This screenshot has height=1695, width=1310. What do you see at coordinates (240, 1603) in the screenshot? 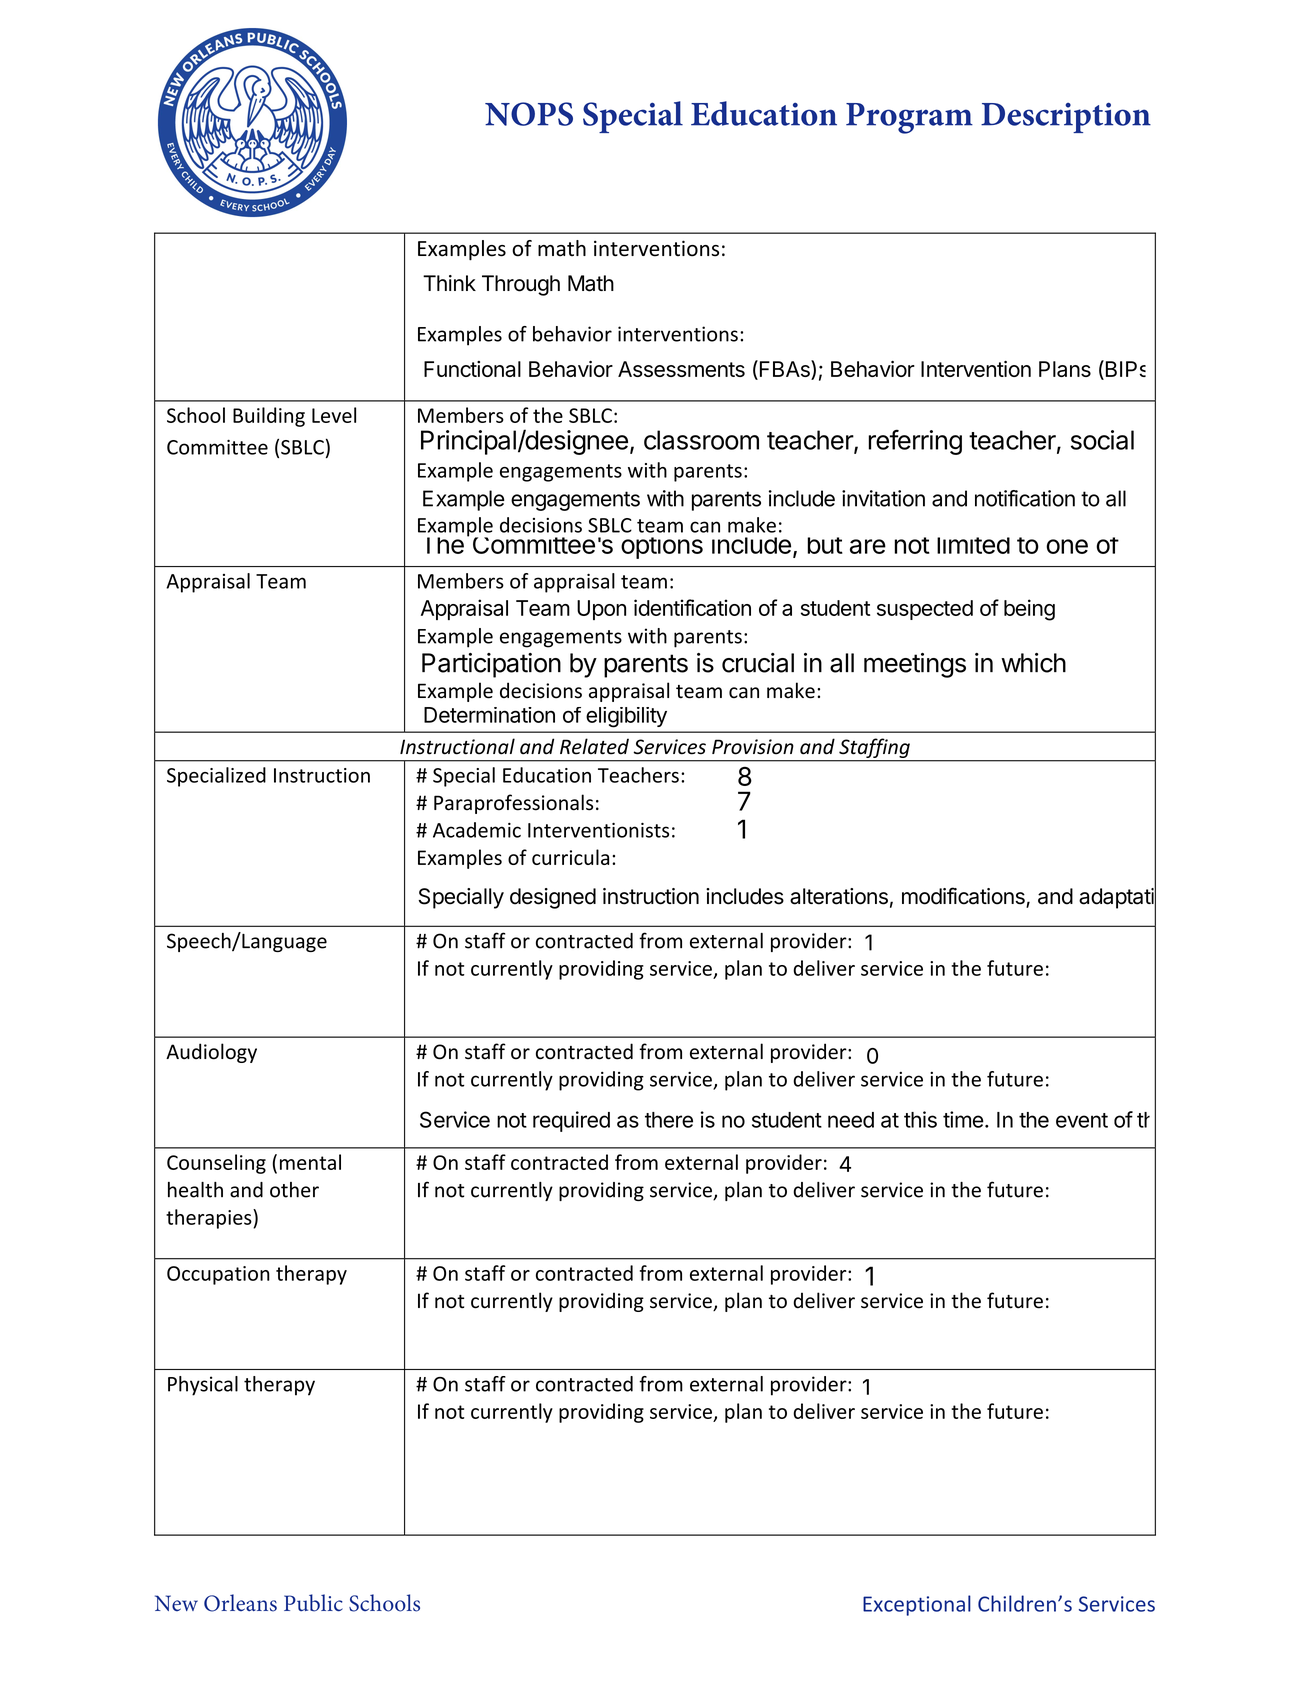
I see `Orleans` at bounding box center [240, 1603].
